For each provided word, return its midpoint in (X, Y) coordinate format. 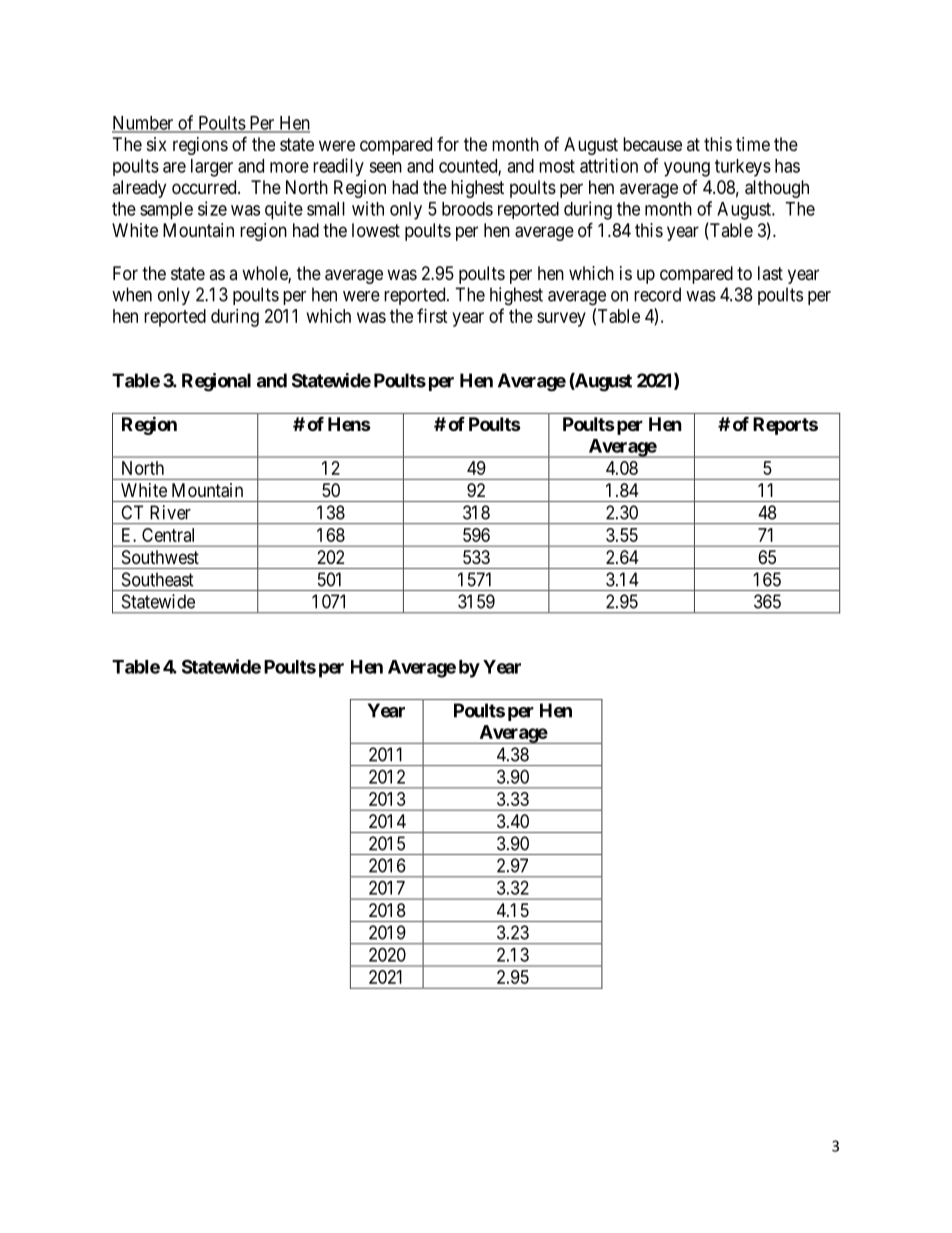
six (157, 144)
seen (385, 167)
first (432, 315)
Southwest (160, 557)
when (132, 294)
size (212, 208)
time (753, 144)
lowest (376, 230)
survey (561, 319)
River (170, 512)
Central (168, 535)
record (657, 294)
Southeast (158, 579)
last (770, 273)
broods (467, 209)
